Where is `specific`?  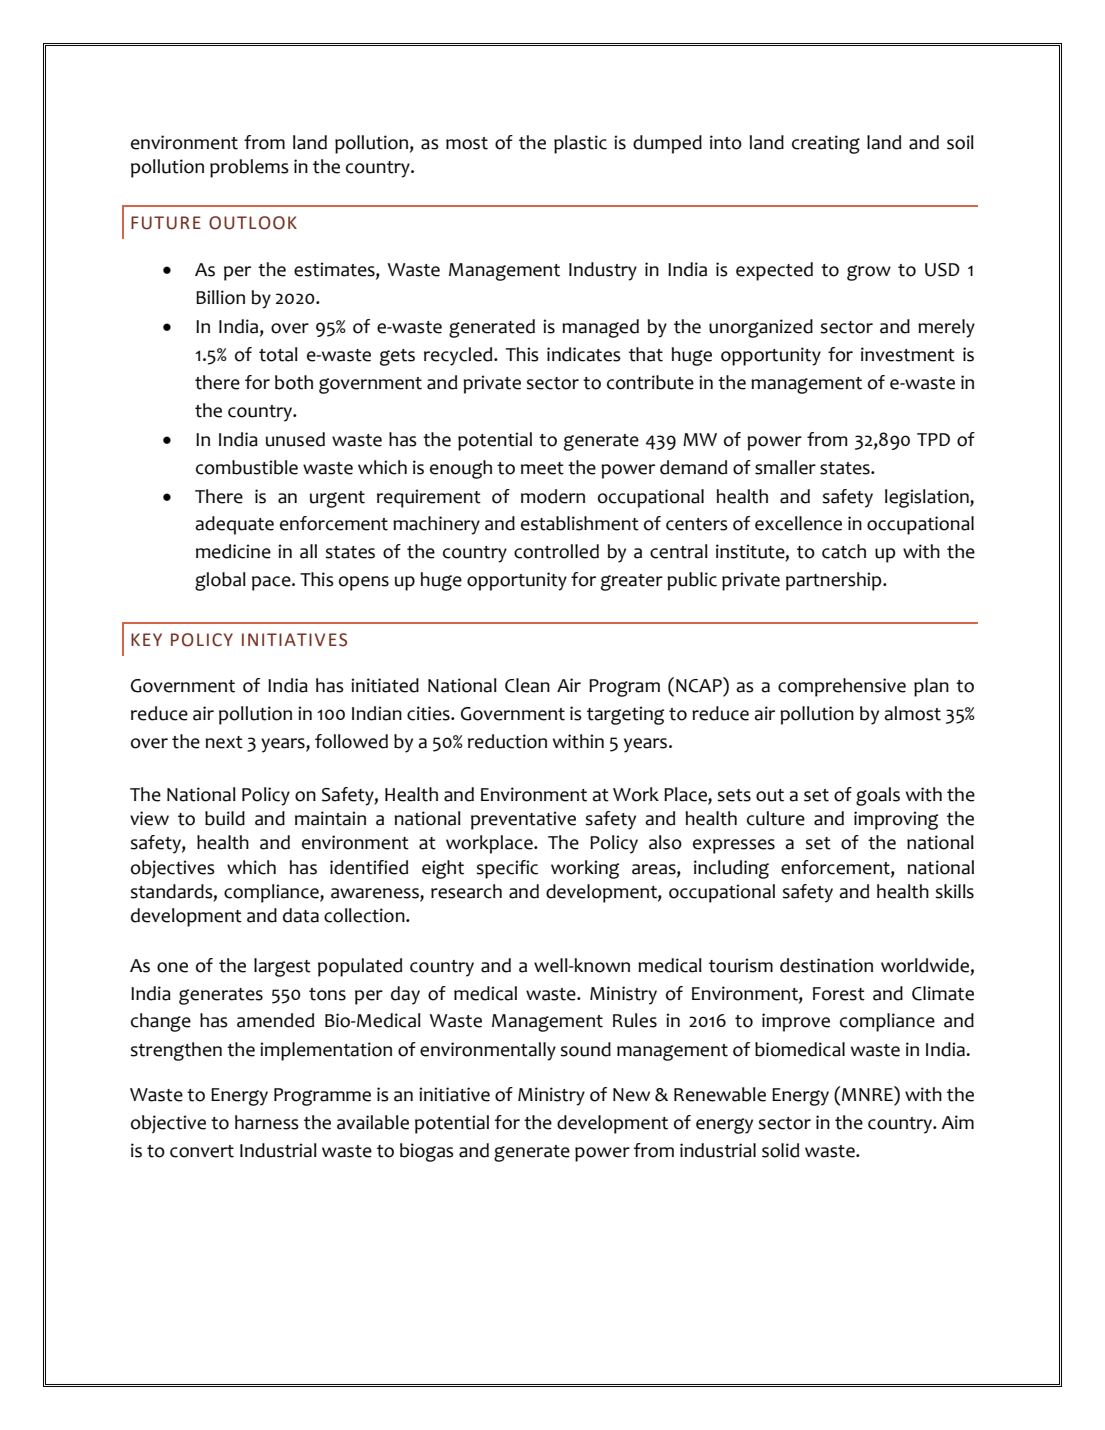
specific is located at coordinates (507, 869).
